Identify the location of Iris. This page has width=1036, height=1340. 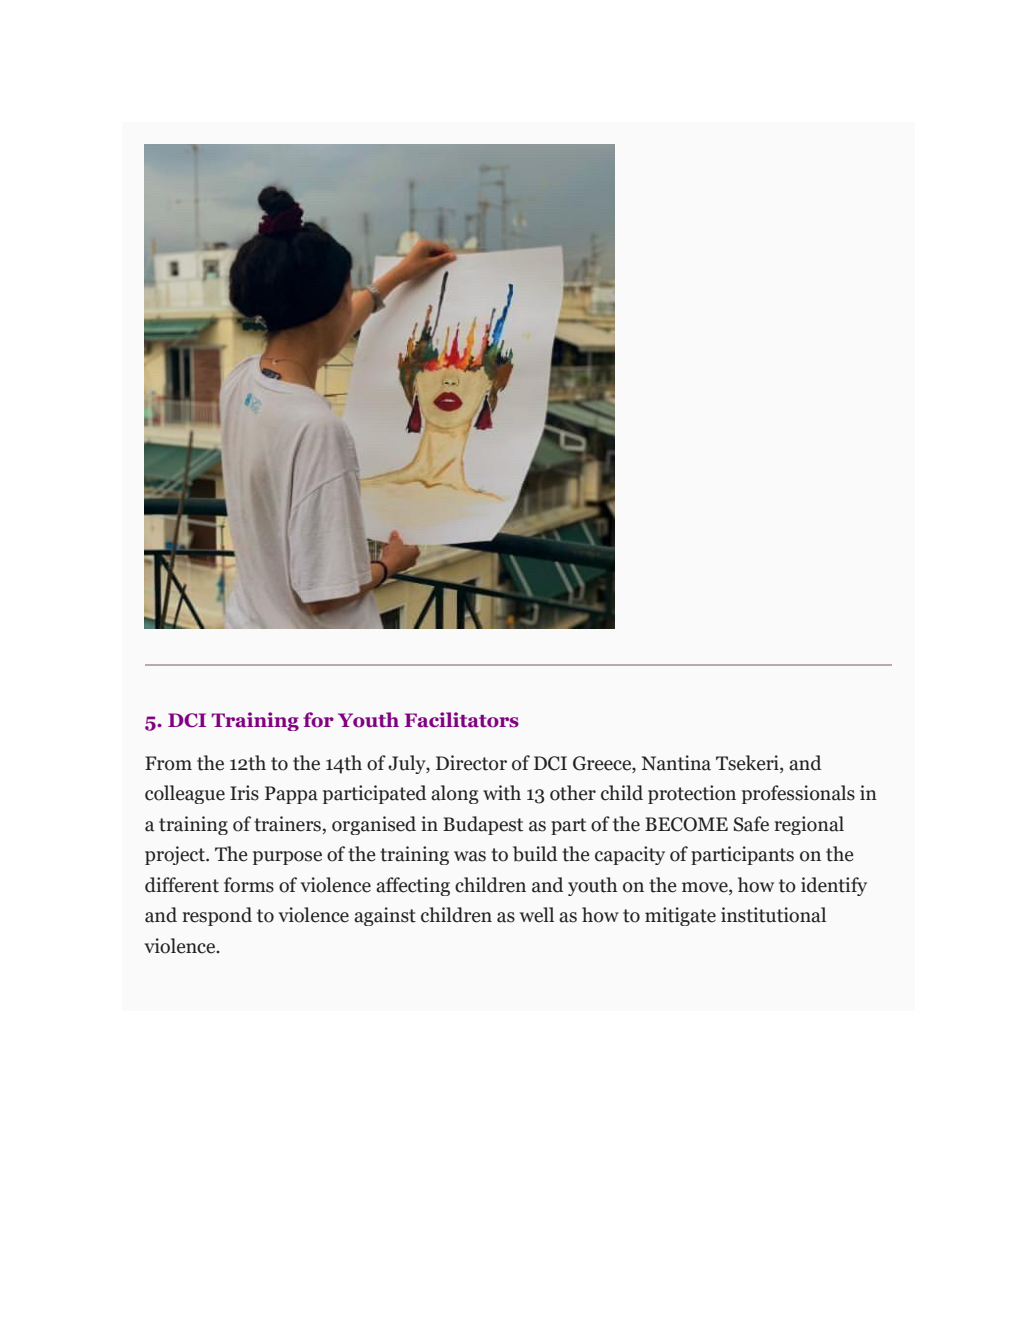
(244, 793).
